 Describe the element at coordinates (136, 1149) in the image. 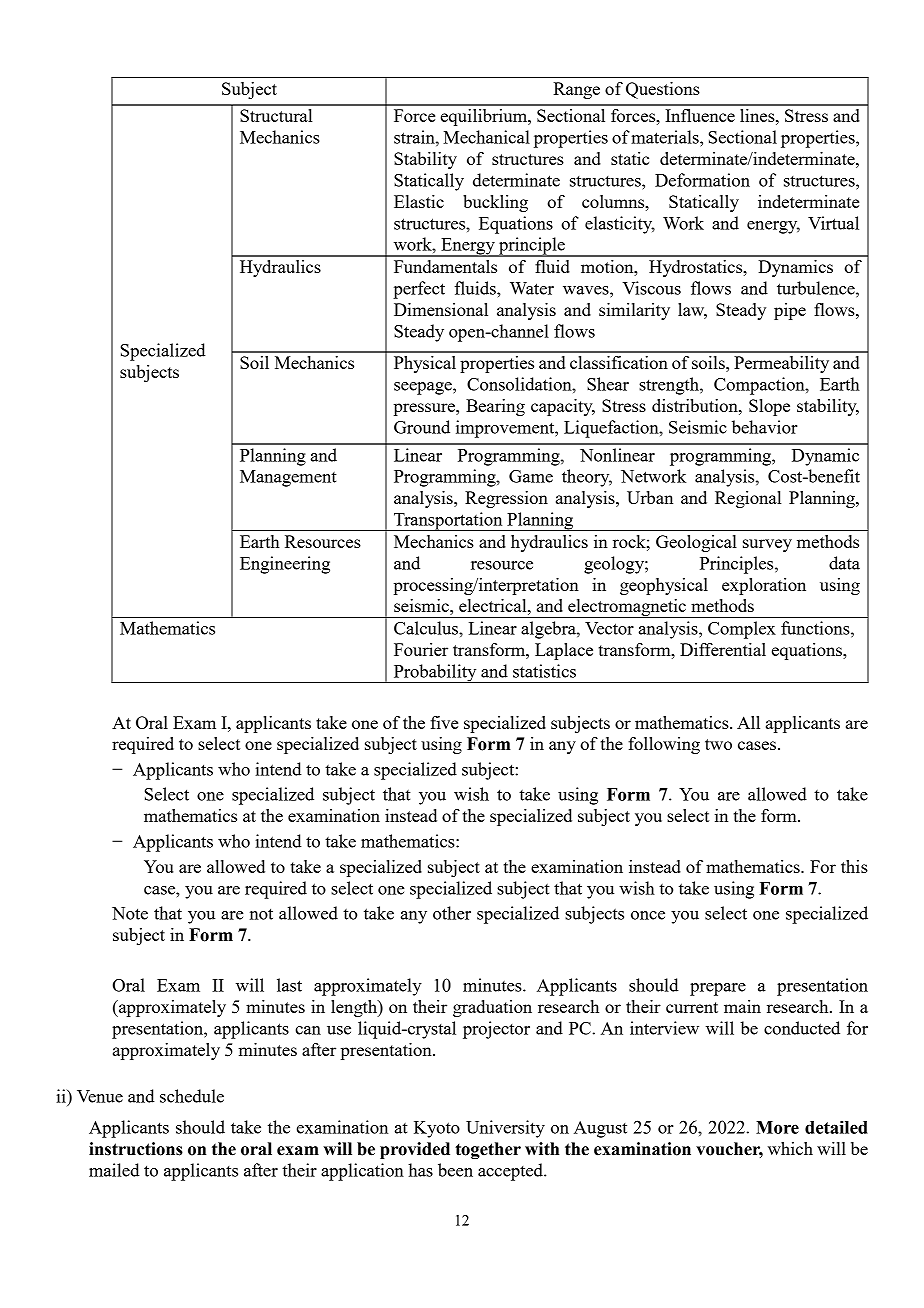

I see `instructions` at that location.
